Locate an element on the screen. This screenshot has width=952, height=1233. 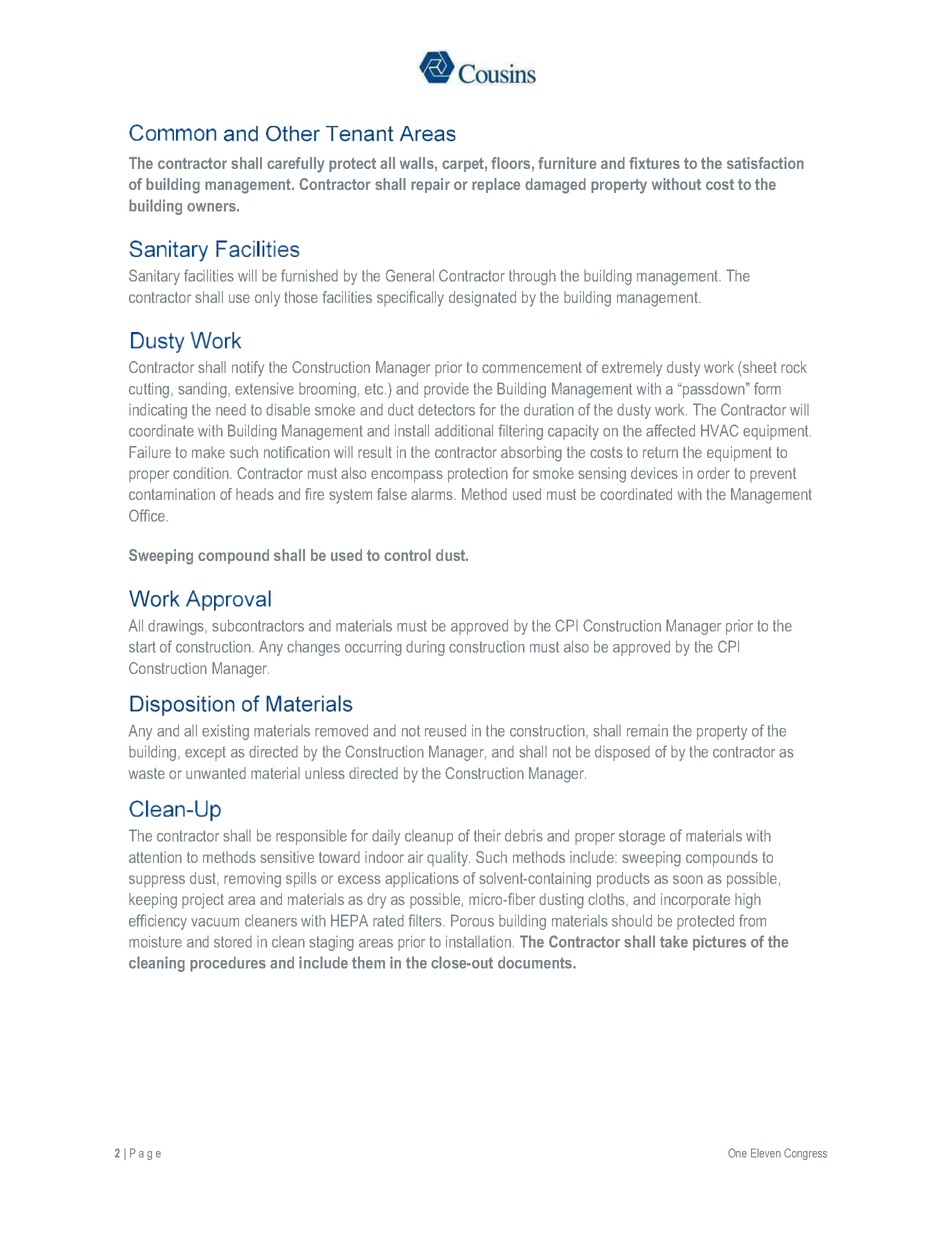
satisfaction is located at coordinates (765, 163).
